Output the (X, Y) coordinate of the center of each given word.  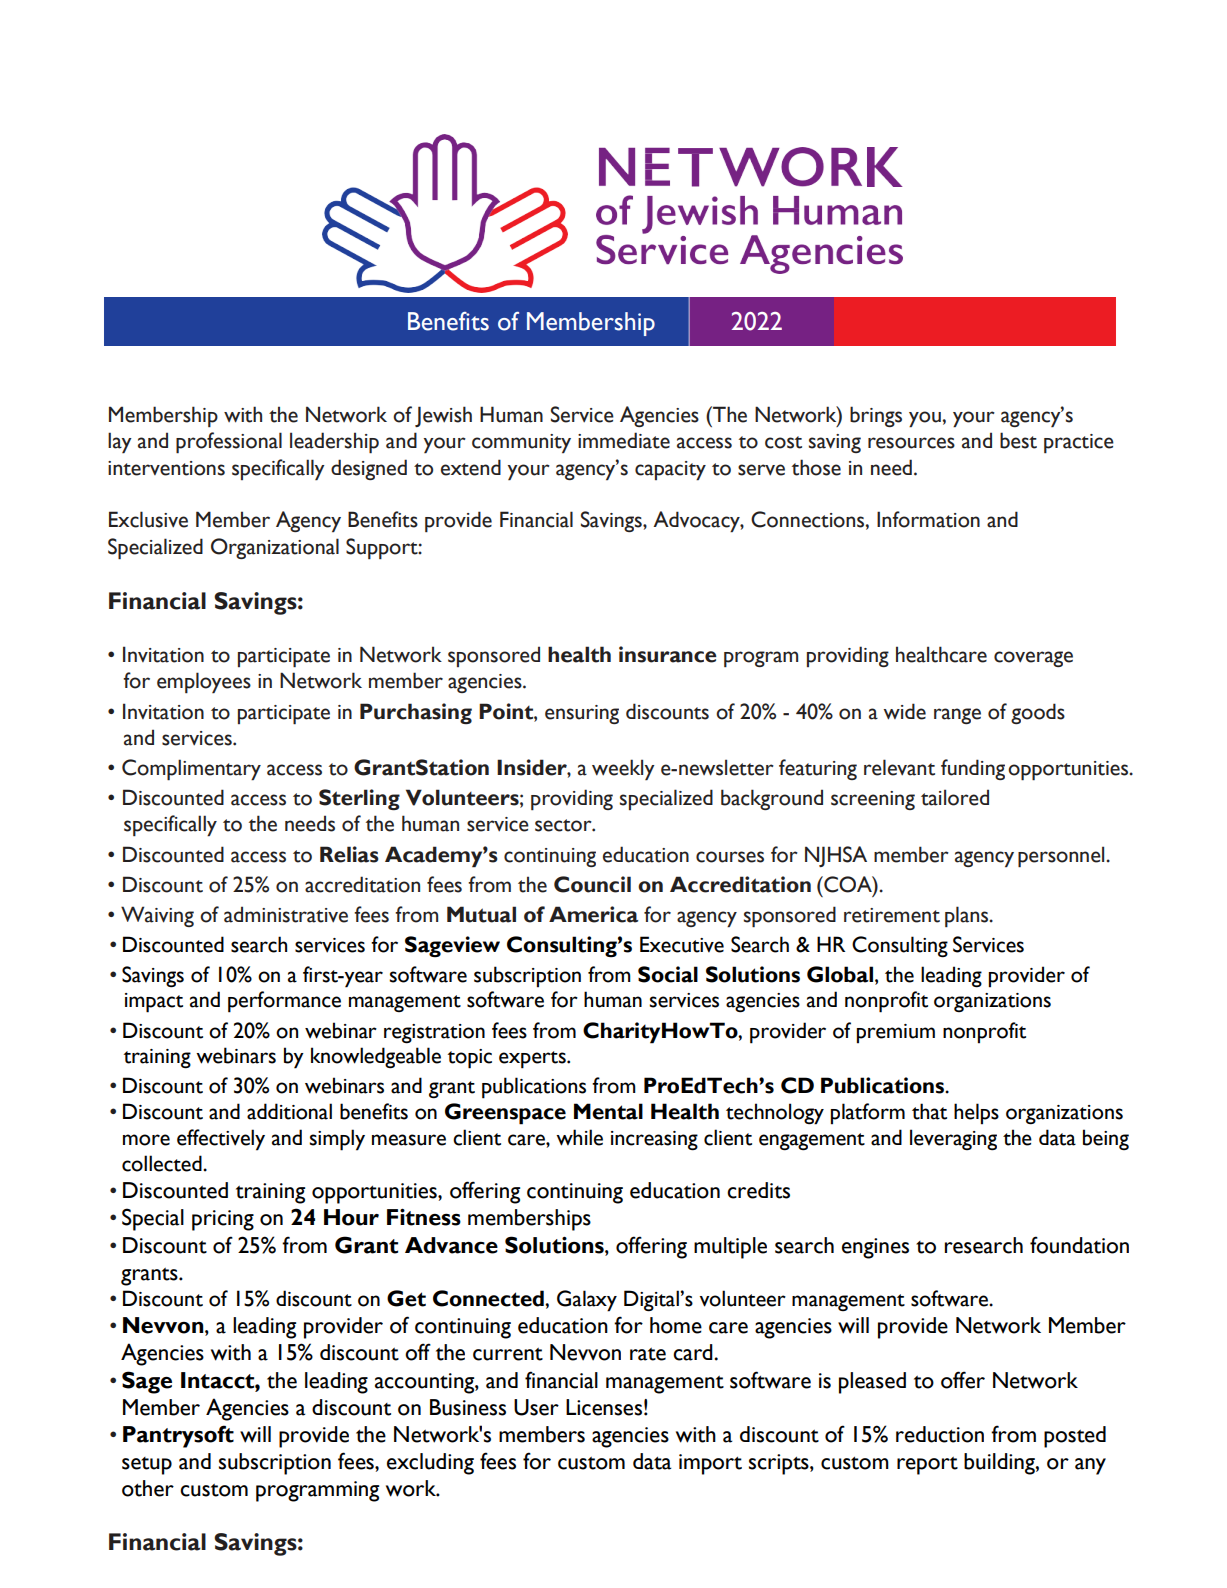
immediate (624, 440)
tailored (955, 797)
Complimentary (191, 770)
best (1018, 440)
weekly (623, 770)
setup (147, 1466)
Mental (608, 1111)
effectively (221, 1140)
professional (229, 443)
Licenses (604, 1407)
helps (976, 1114)
